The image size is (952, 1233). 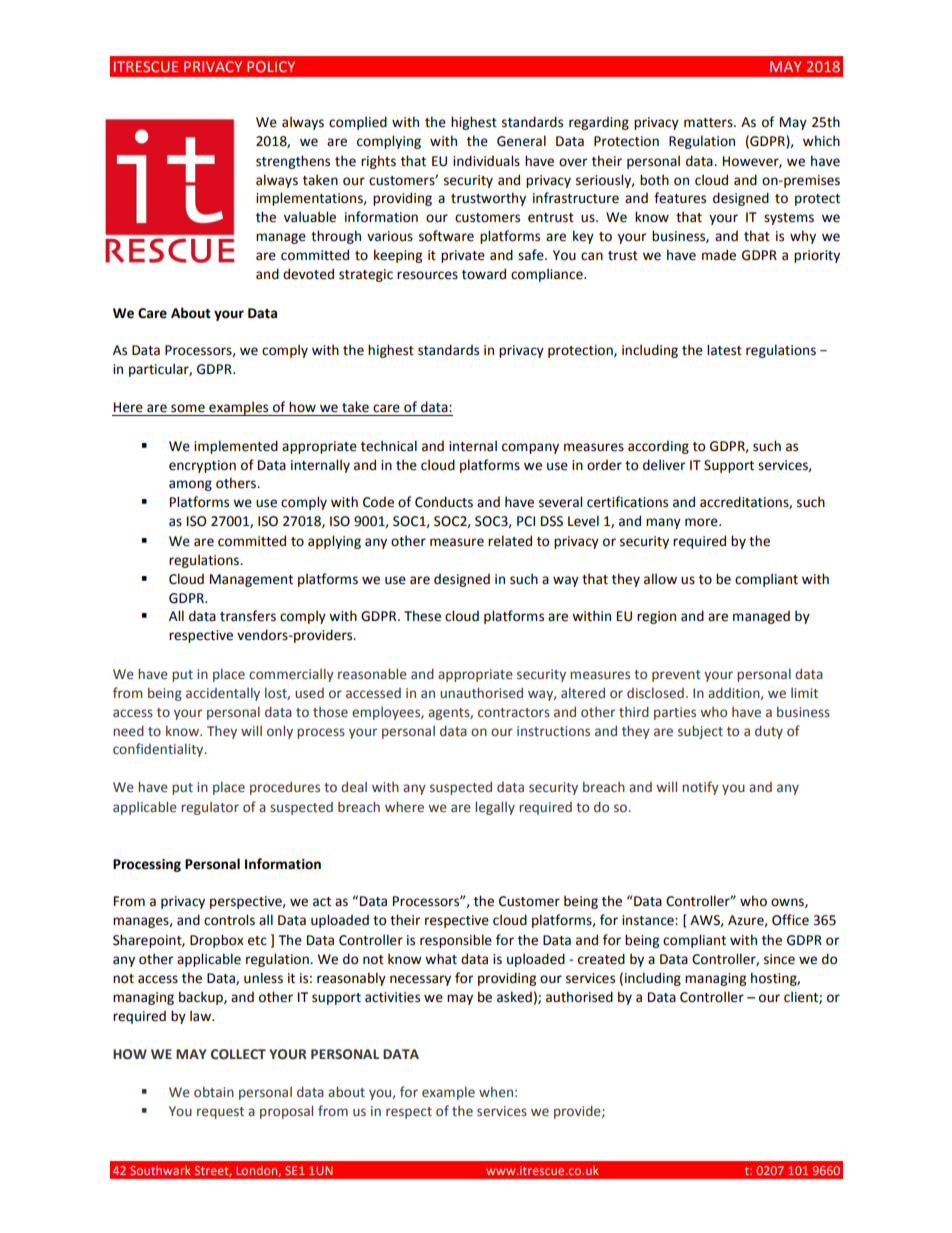 I want to click on contractors, so click(x=514, y=712).
